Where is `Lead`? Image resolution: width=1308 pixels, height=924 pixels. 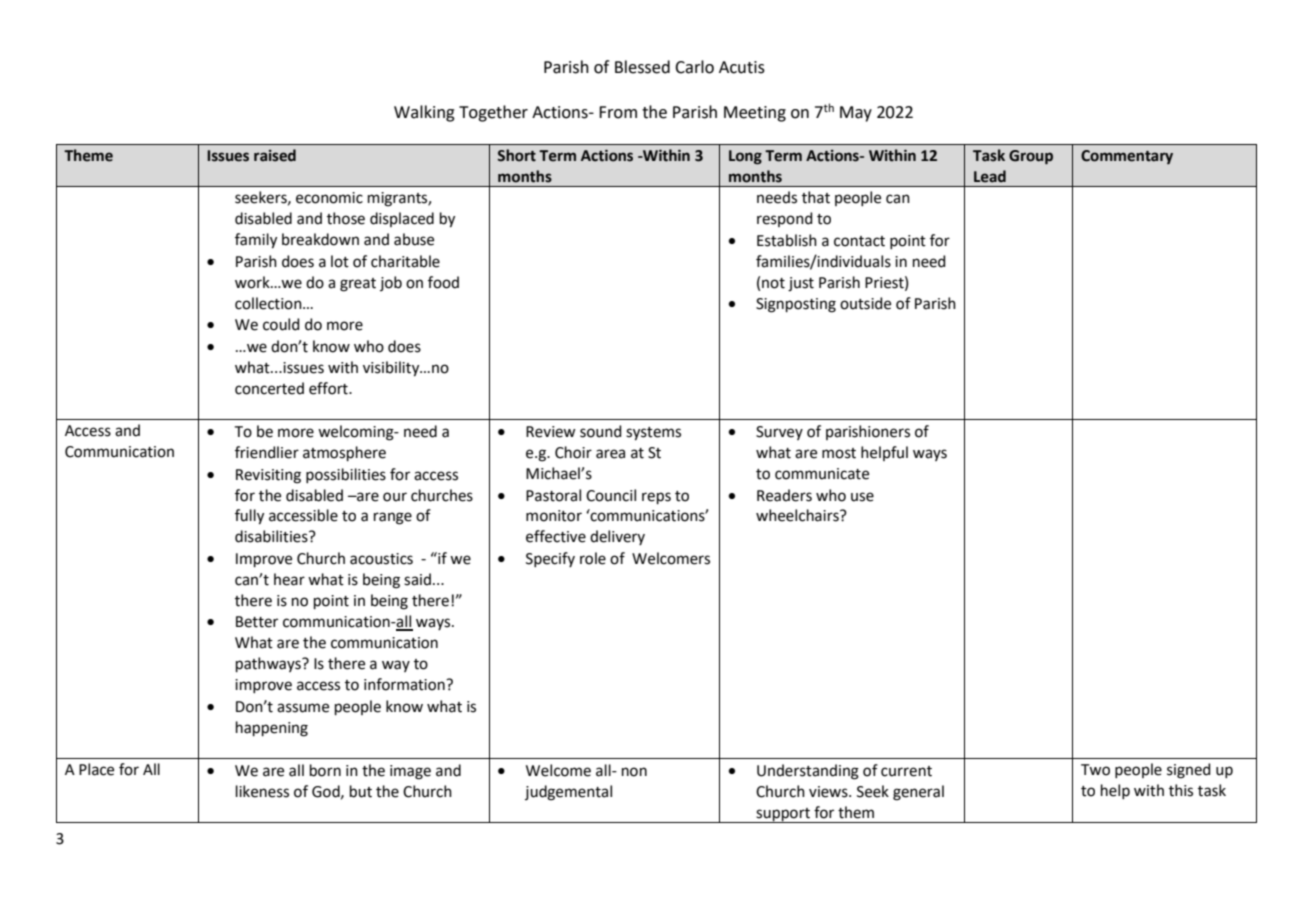 Lead is located at coordinates (990, 176).
